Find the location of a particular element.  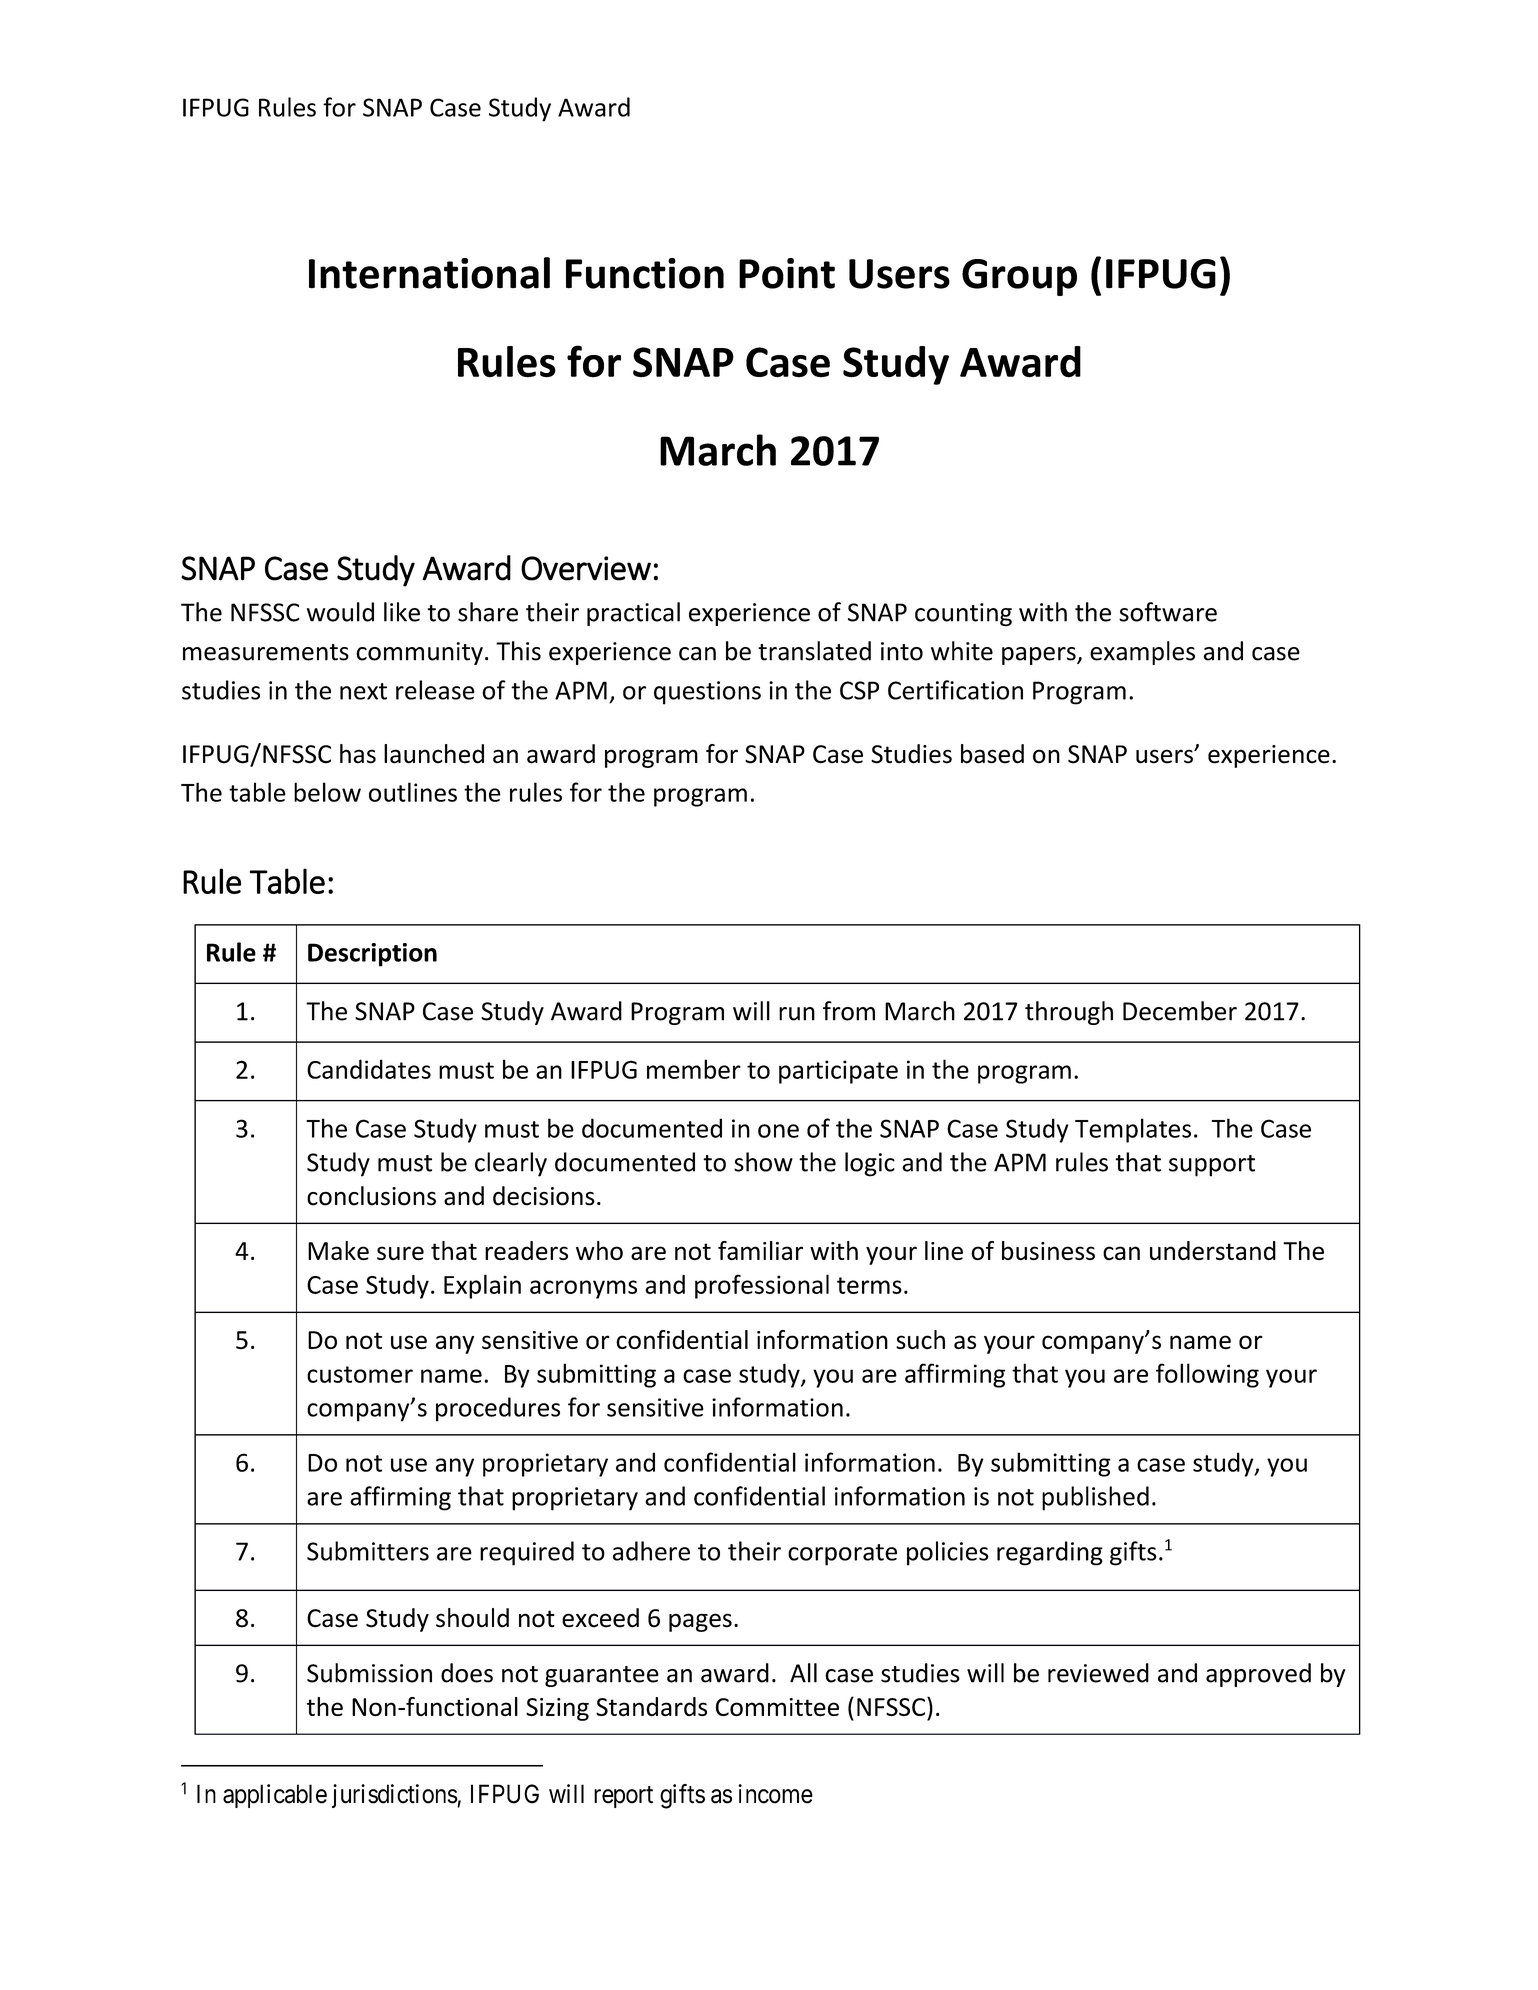

translated is located at coordinates (814, 651).
